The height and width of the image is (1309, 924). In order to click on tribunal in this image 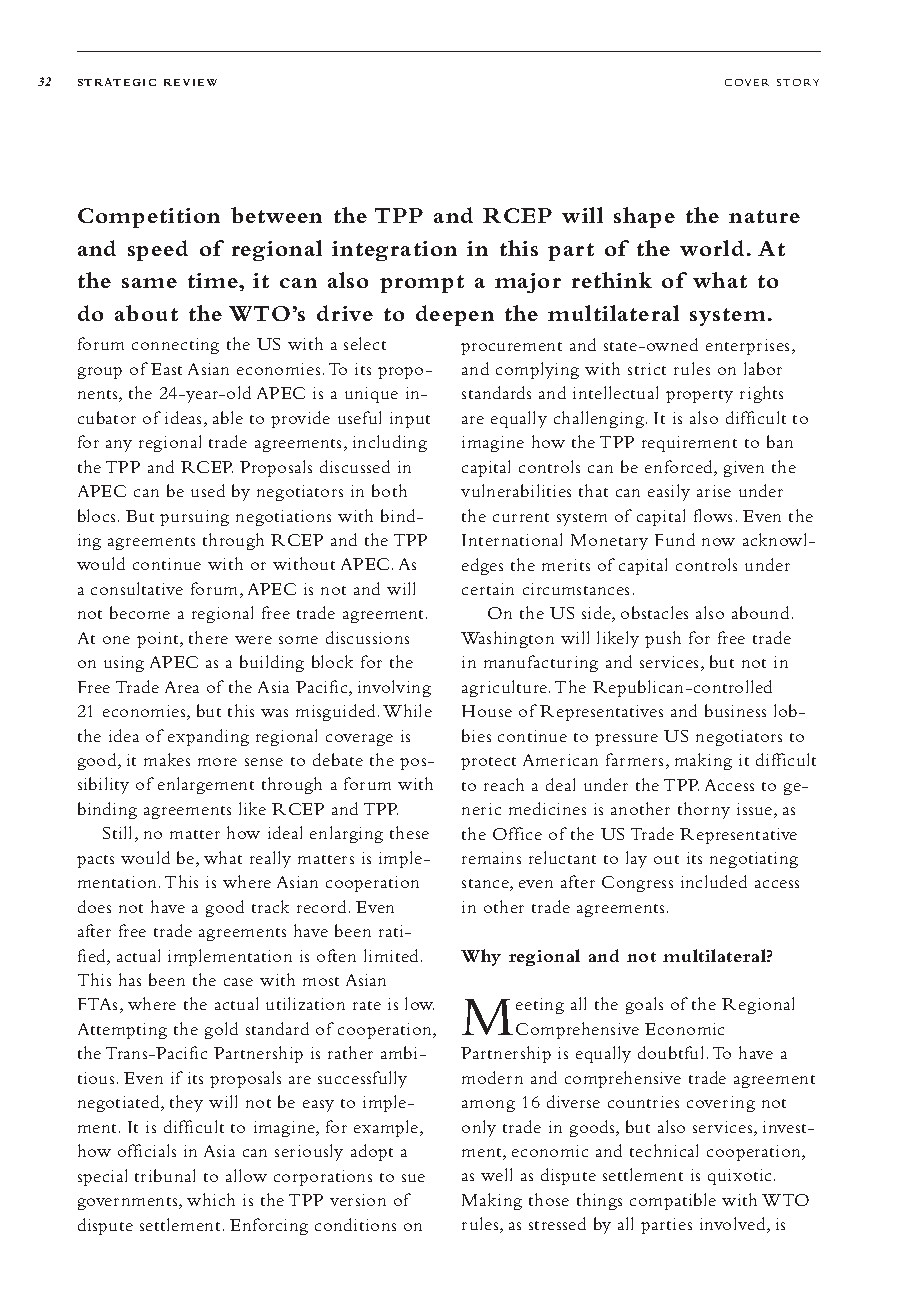, I will do `click(165, 1175)`.
